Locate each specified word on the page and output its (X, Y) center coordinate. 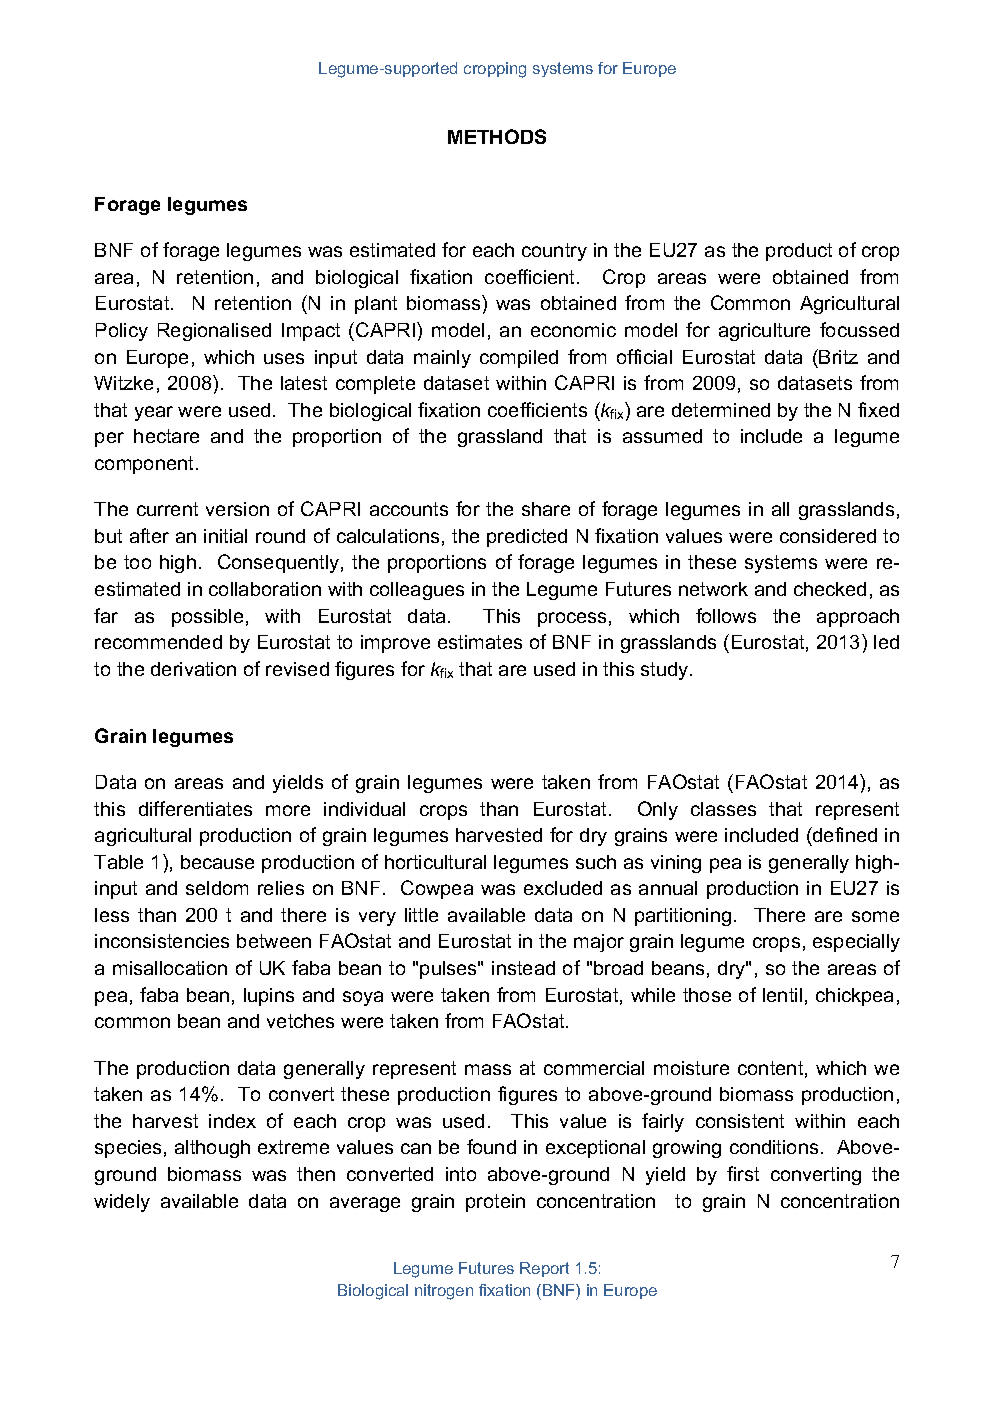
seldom (217, 888)
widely (122, 1203)
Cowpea (437, 889)
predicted (527, 538)
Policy (122, 332)
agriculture (764, 332)
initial (225, 536)
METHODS (497, 136)
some (875, 916)
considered (828, 536)
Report (544, 1269)
